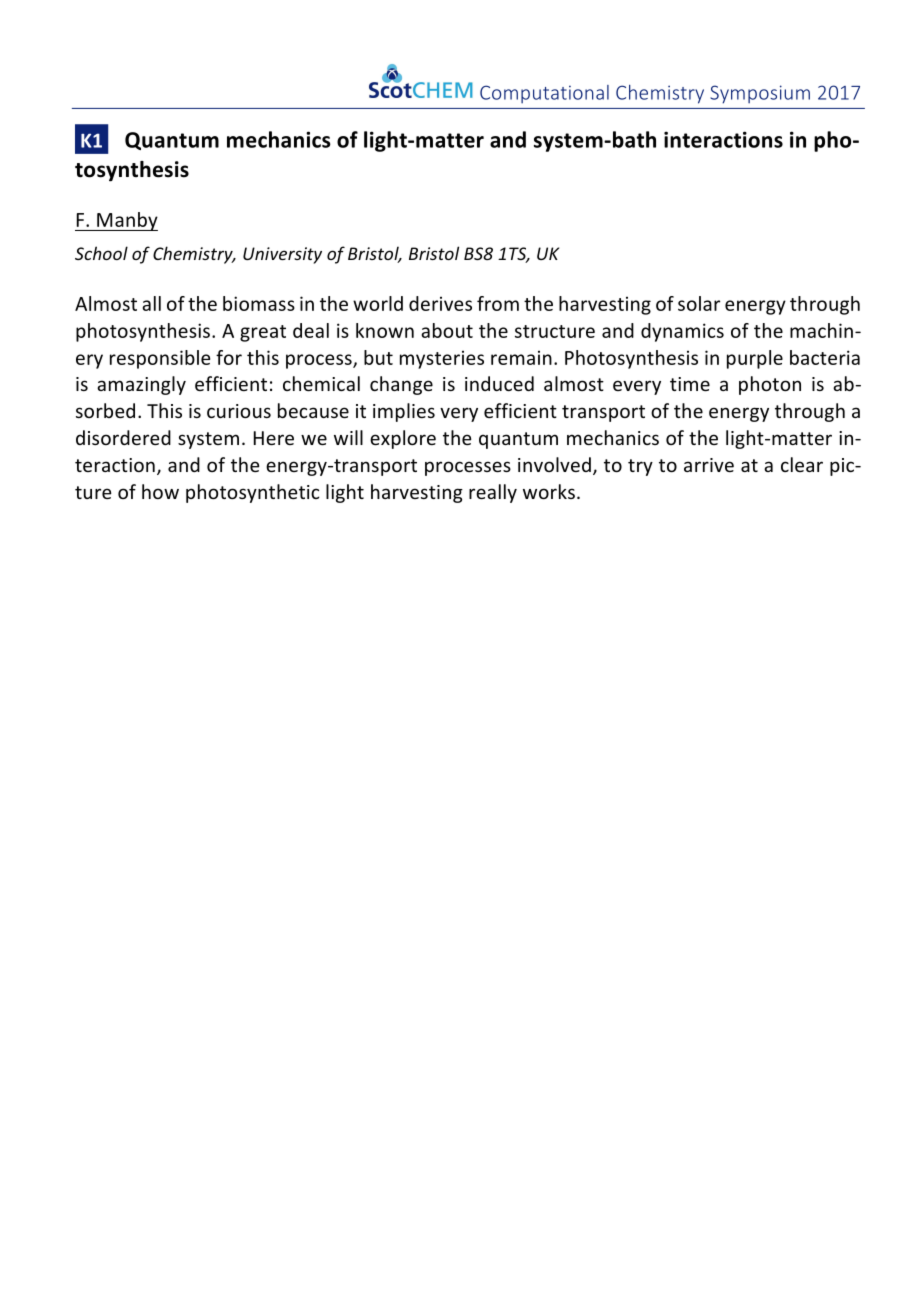  What do you see at coordinates (699, 303) in the image?
I see `solar` at bounding box center [699, 303].
